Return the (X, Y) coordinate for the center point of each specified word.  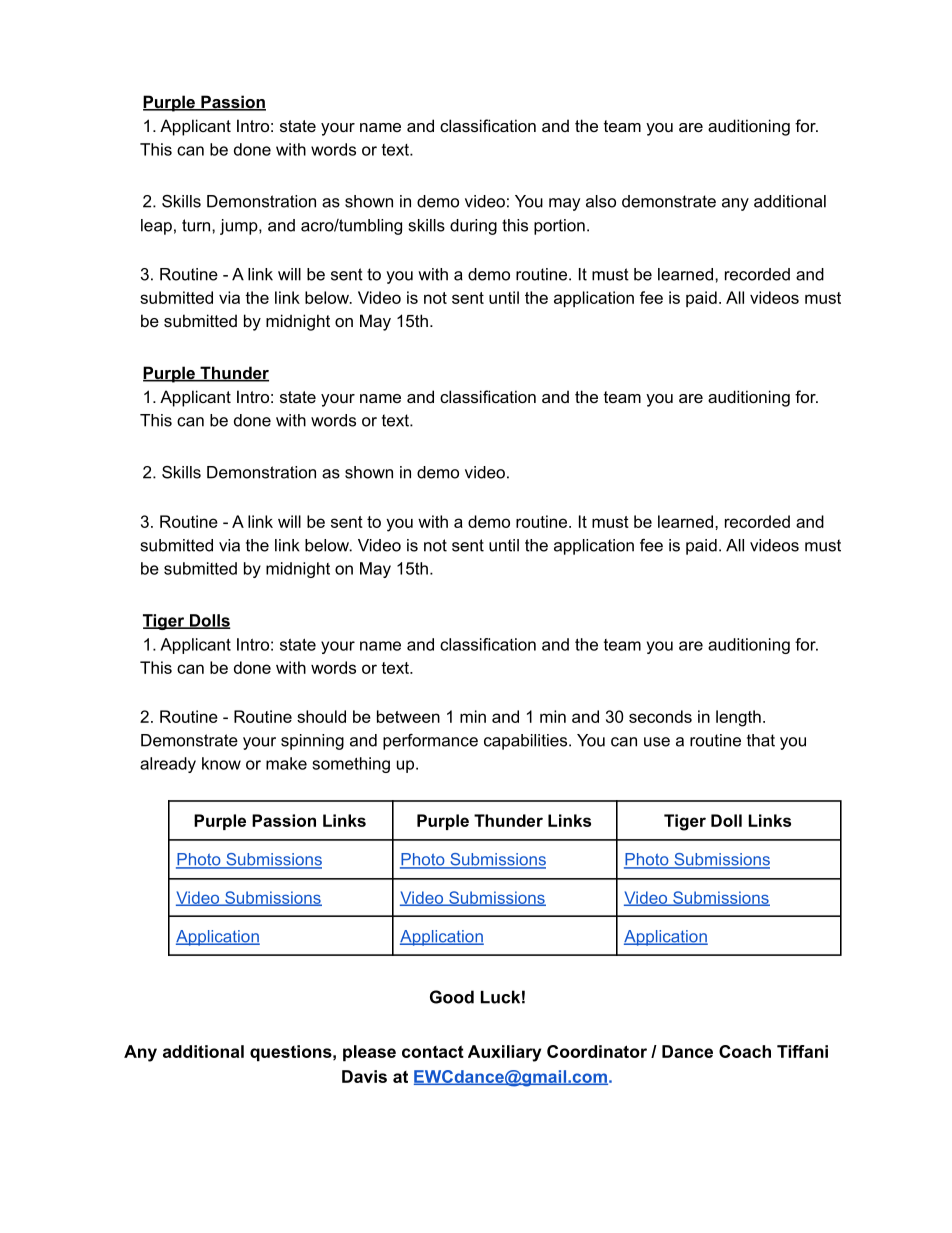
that (761, 740)
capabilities (527, 742)
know (221, 763)
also (601, 201)
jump (240, 227)
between (408, 716)
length (738, 718)
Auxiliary (504, 1053)
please (369, 1053)
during (473, 227)
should (321, 716)
